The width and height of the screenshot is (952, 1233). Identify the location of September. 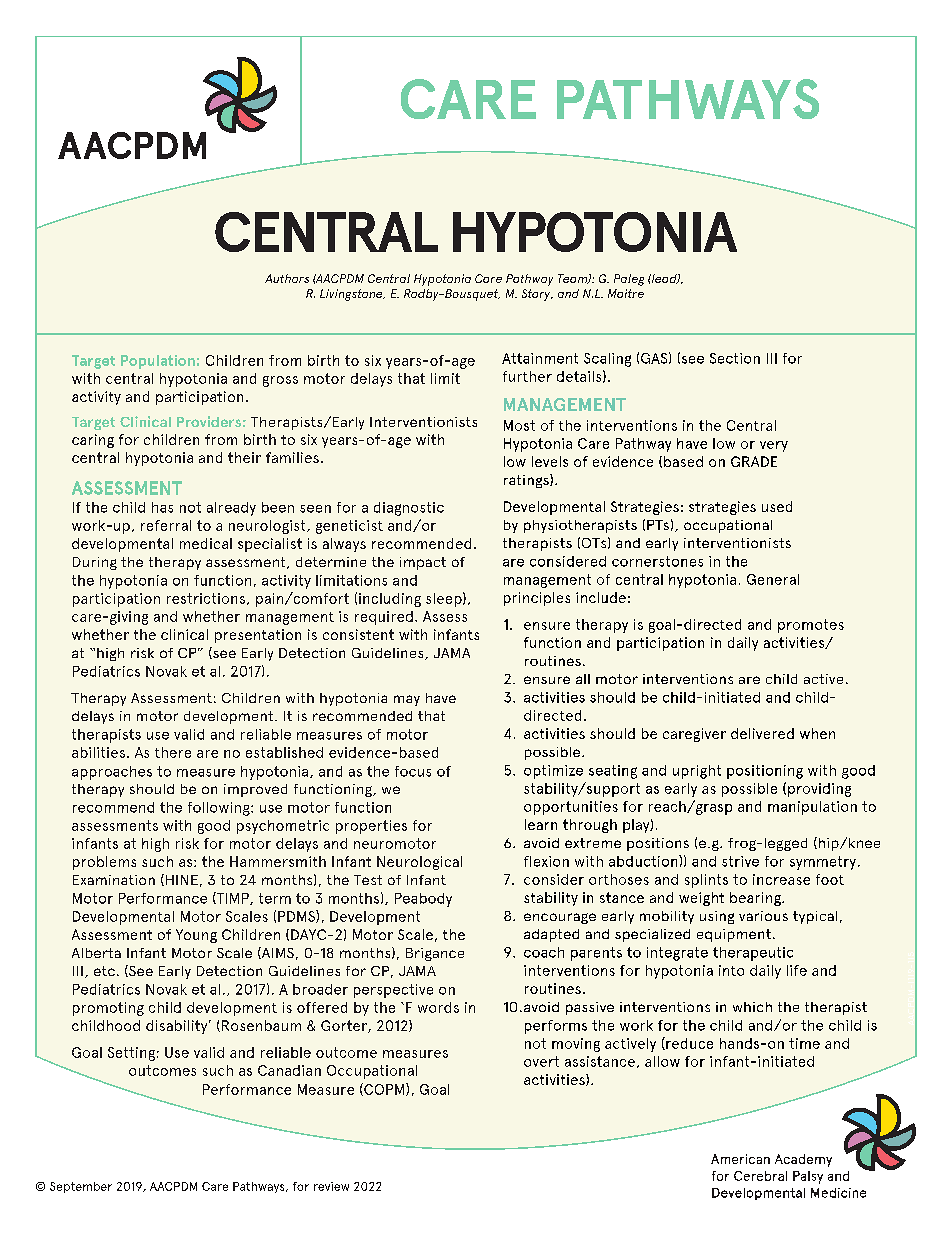
(81, 1187).
